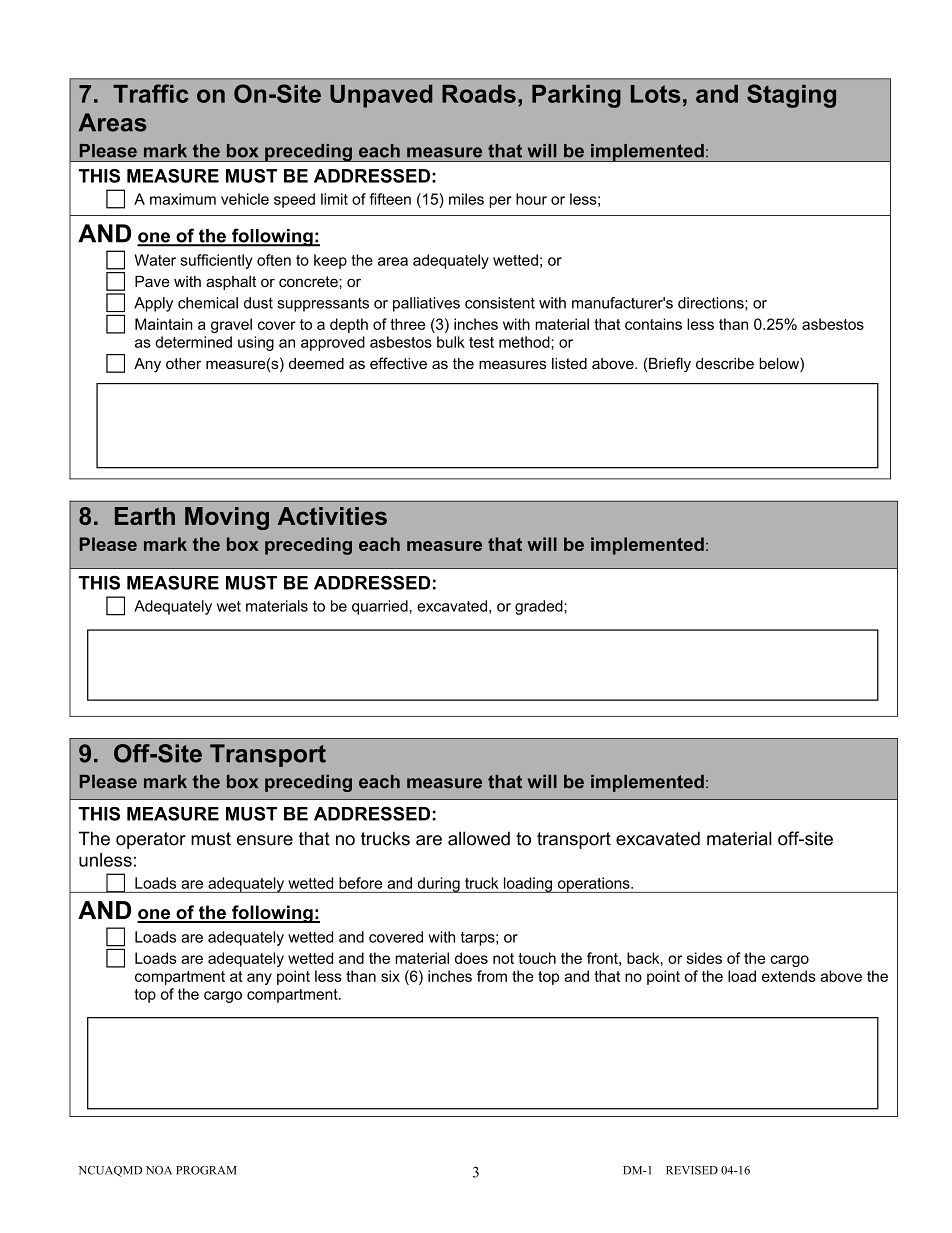 This document has width=952, height=1233. Describe the element at coordinates (206, 1170) in the document. I see `PROGRAM` at that location.
